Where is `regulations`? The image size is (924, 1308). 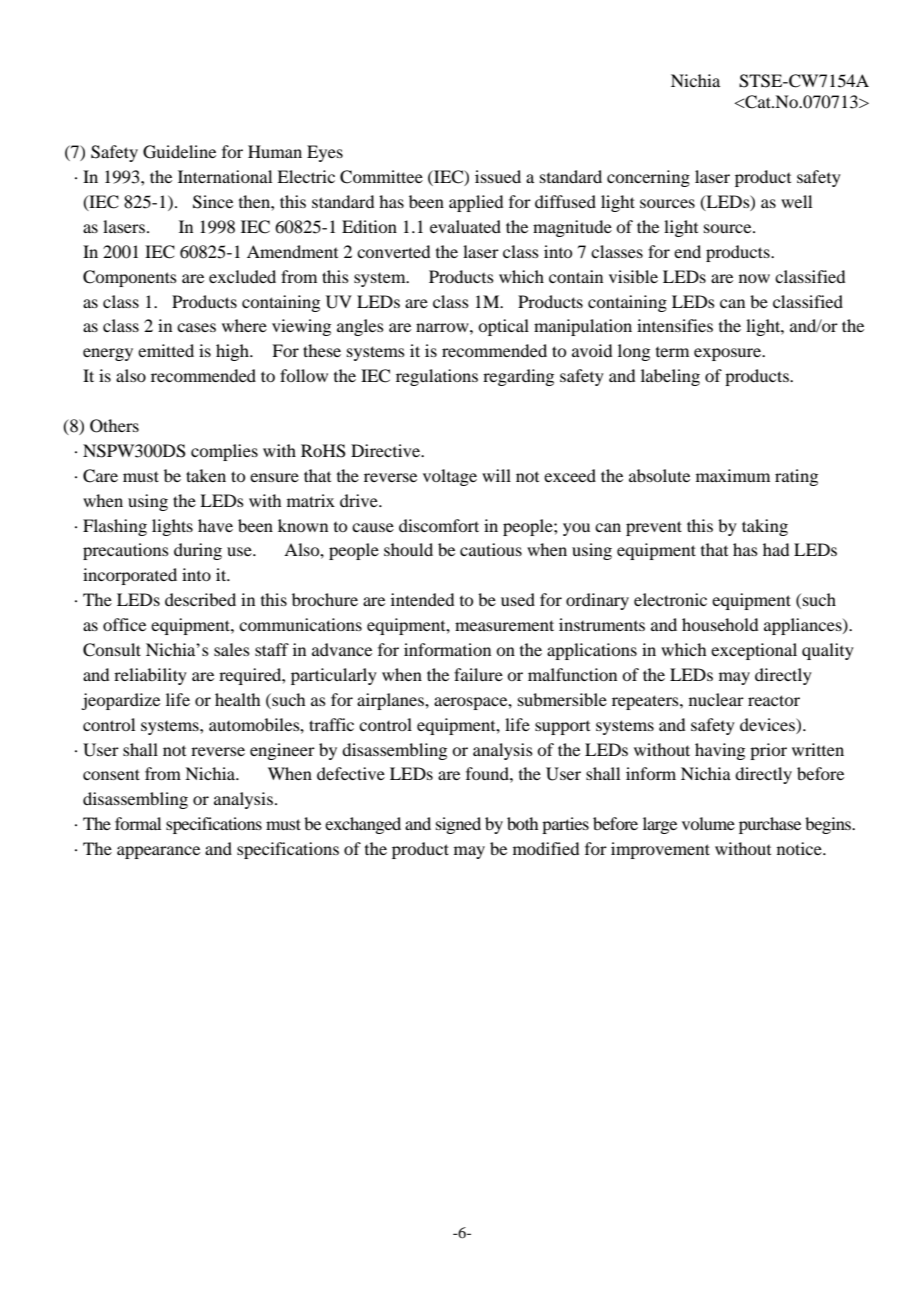
regulations is located at coordinates (437, 377).
